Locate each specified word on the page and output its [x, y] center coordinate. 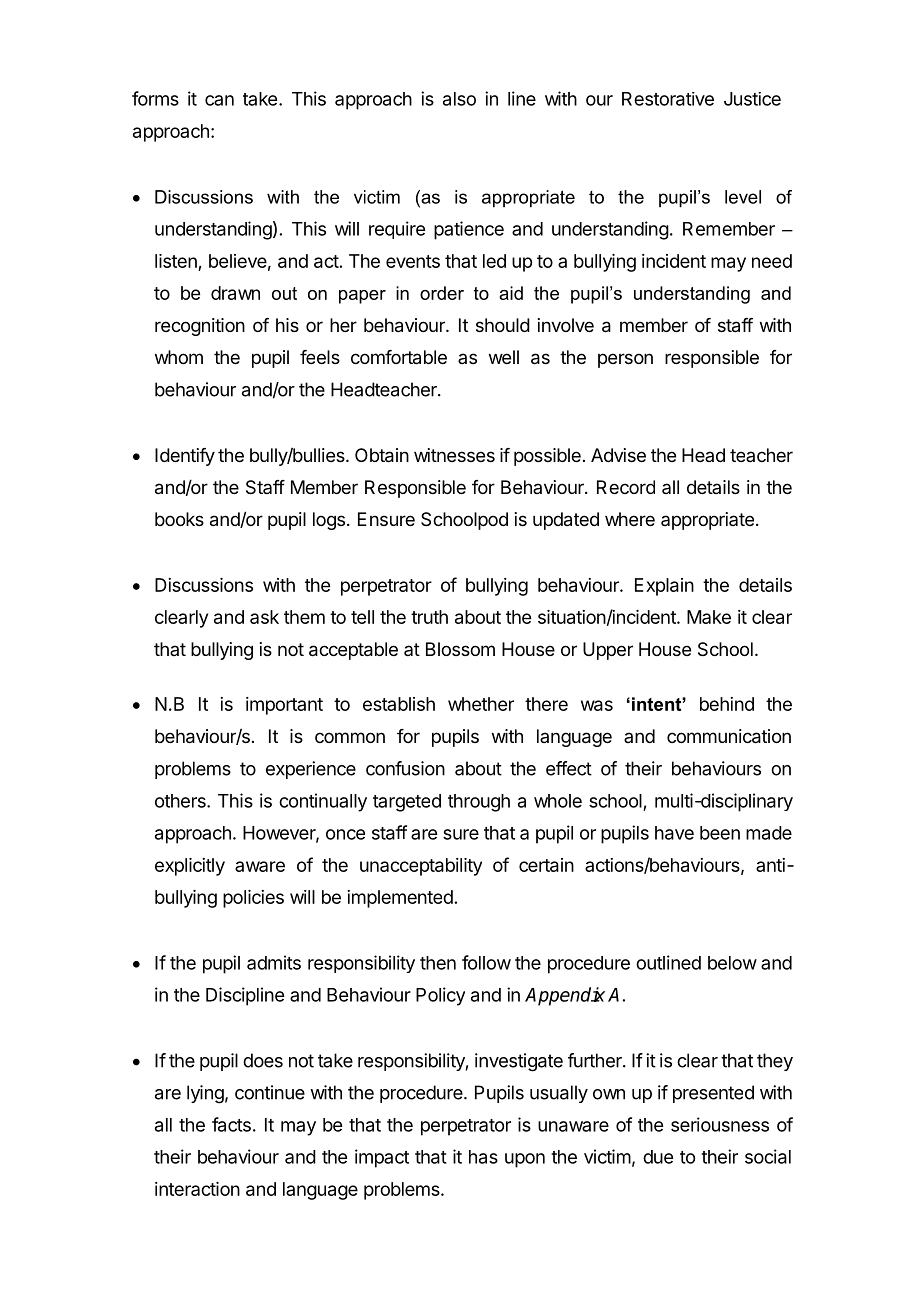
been [720, 833]
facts [231, 1124]
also [459, 99]
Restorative [668, 99]
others [181, 801]
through [479, 803]
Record [626, 487]
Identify [185, 457]
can [219, 100]
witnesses [454, 455]
